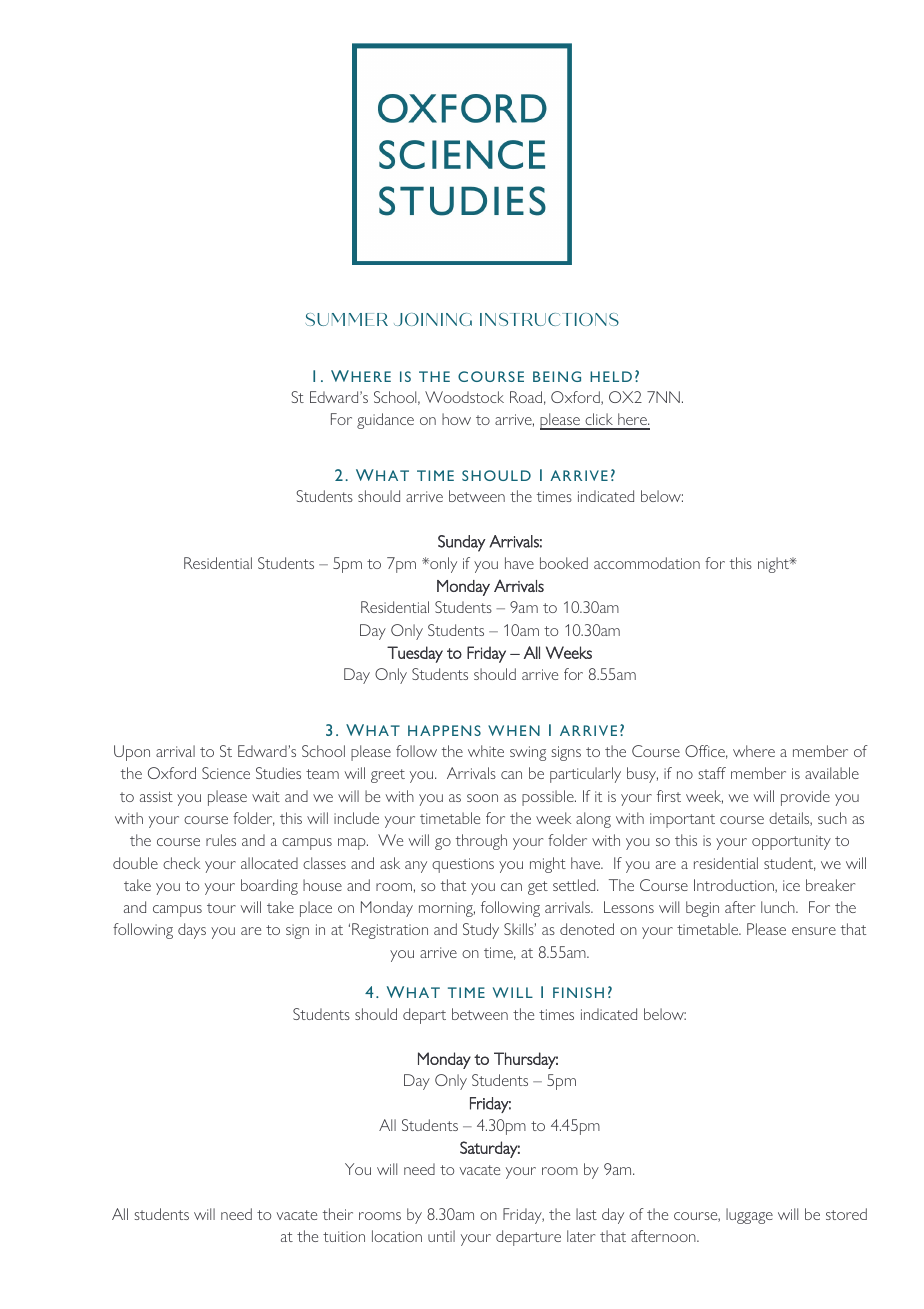 The width and height of the screenshot is (924, 1309). What do you see at coordinates (347, 319) in the screenshot?
I see `SUMMER` at bounding box center [347, 319].
